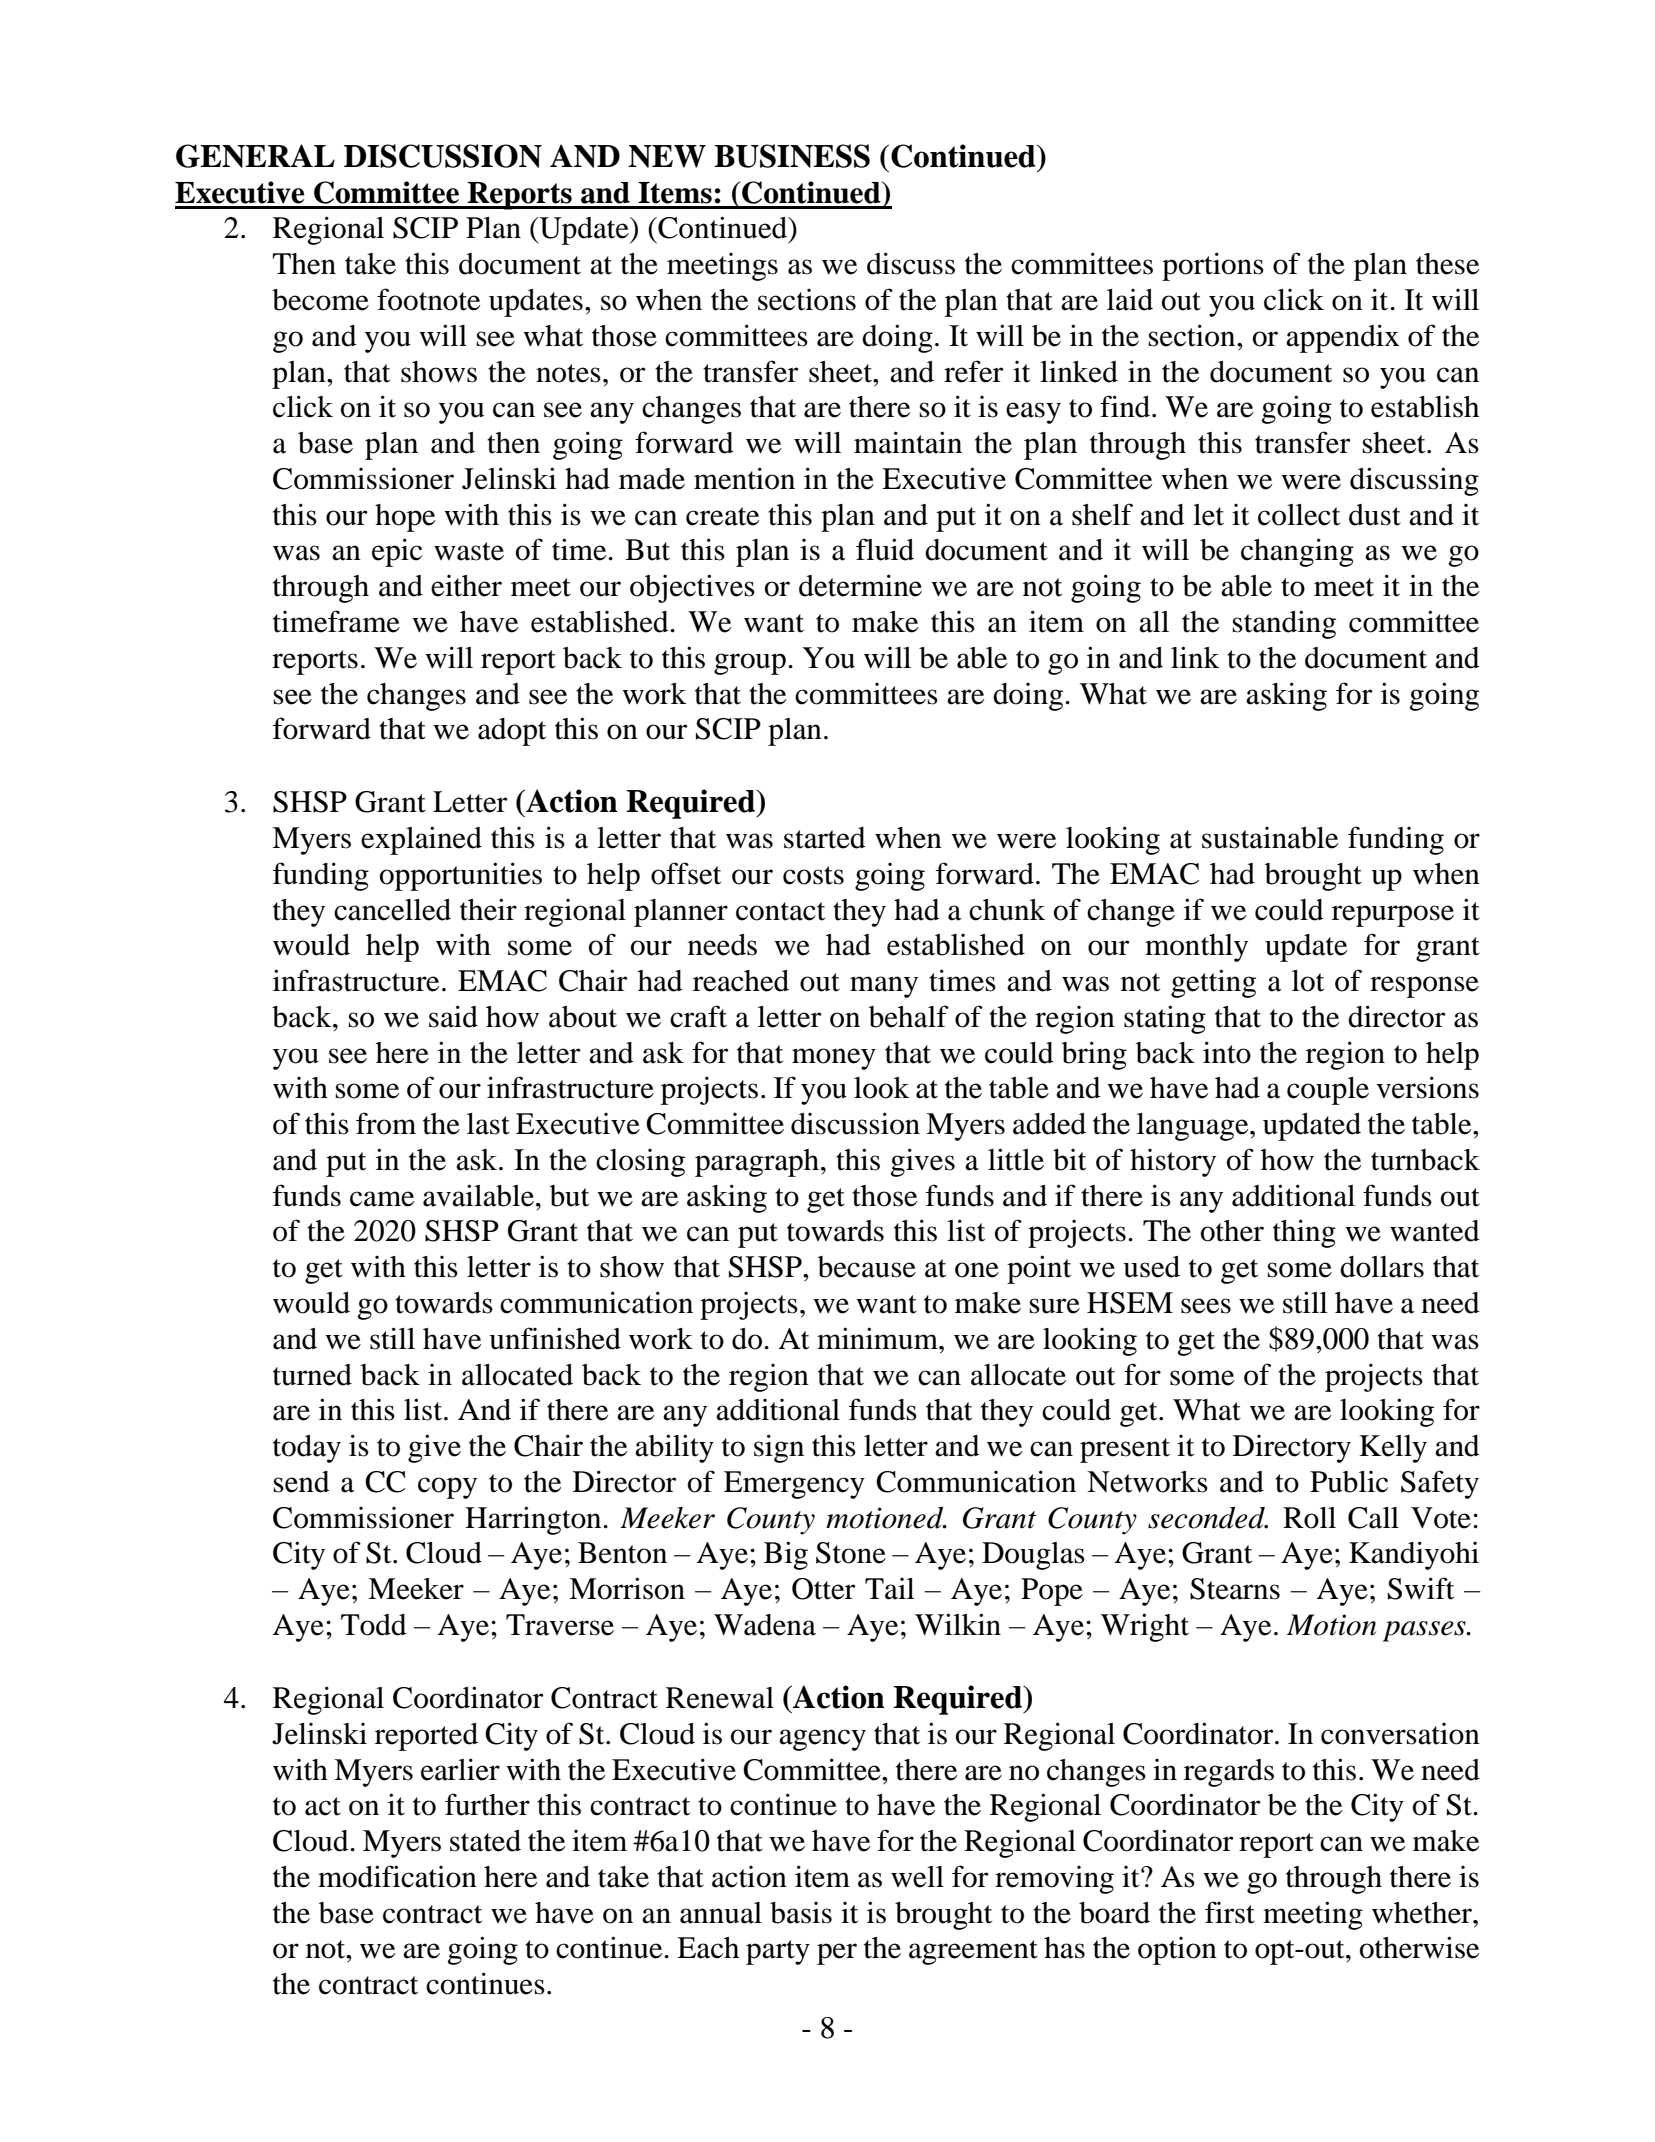 This document has height=2142, width=1655. What do you see at coordinates (1284, 624) in the document?
I see `standing` at bounding box center [1284, 624].
